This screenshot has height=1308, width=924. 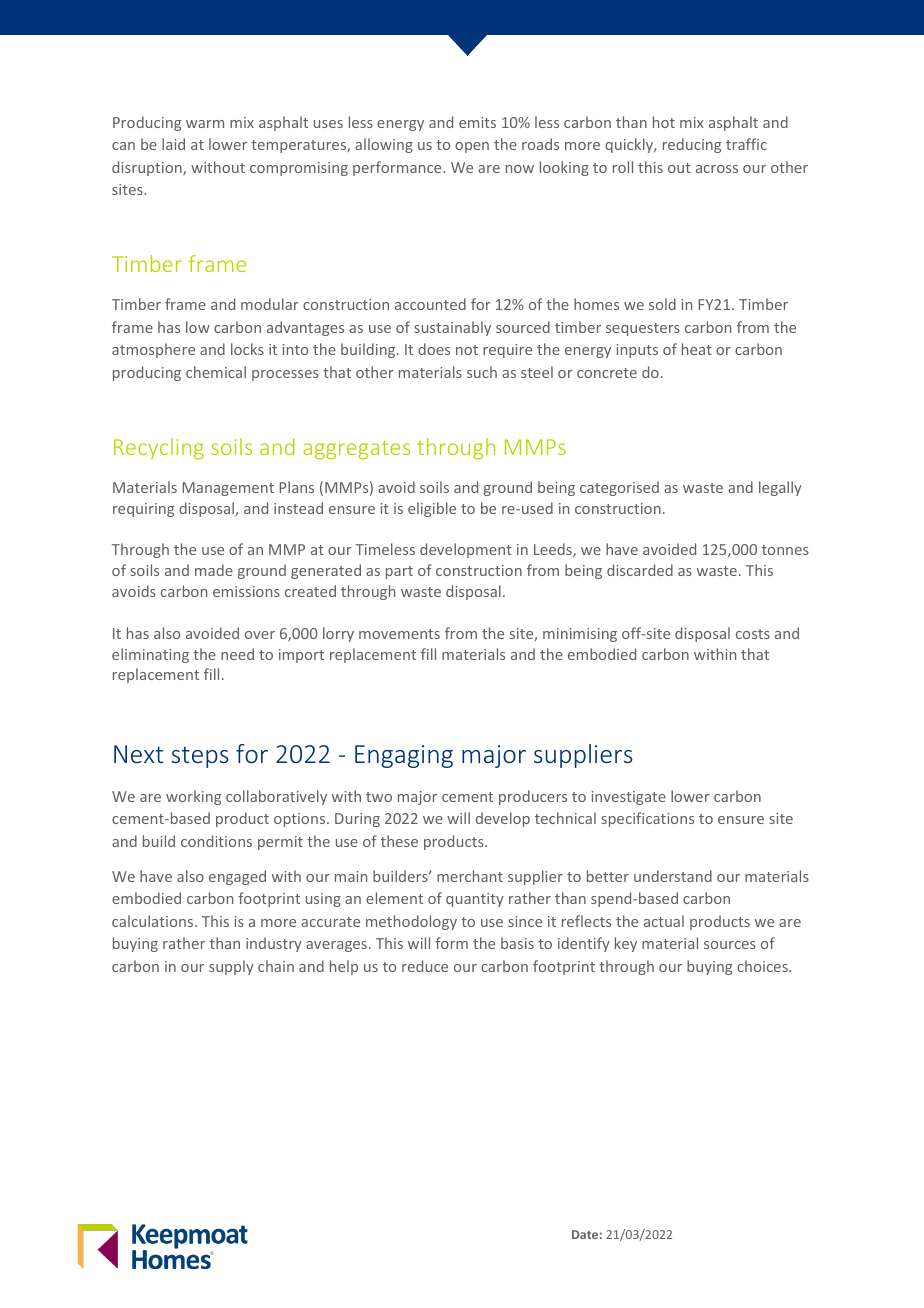 What do you see at coordinates (628, 798) in the screenshot?
I see `investigate` at bounding box center [628, 798].
